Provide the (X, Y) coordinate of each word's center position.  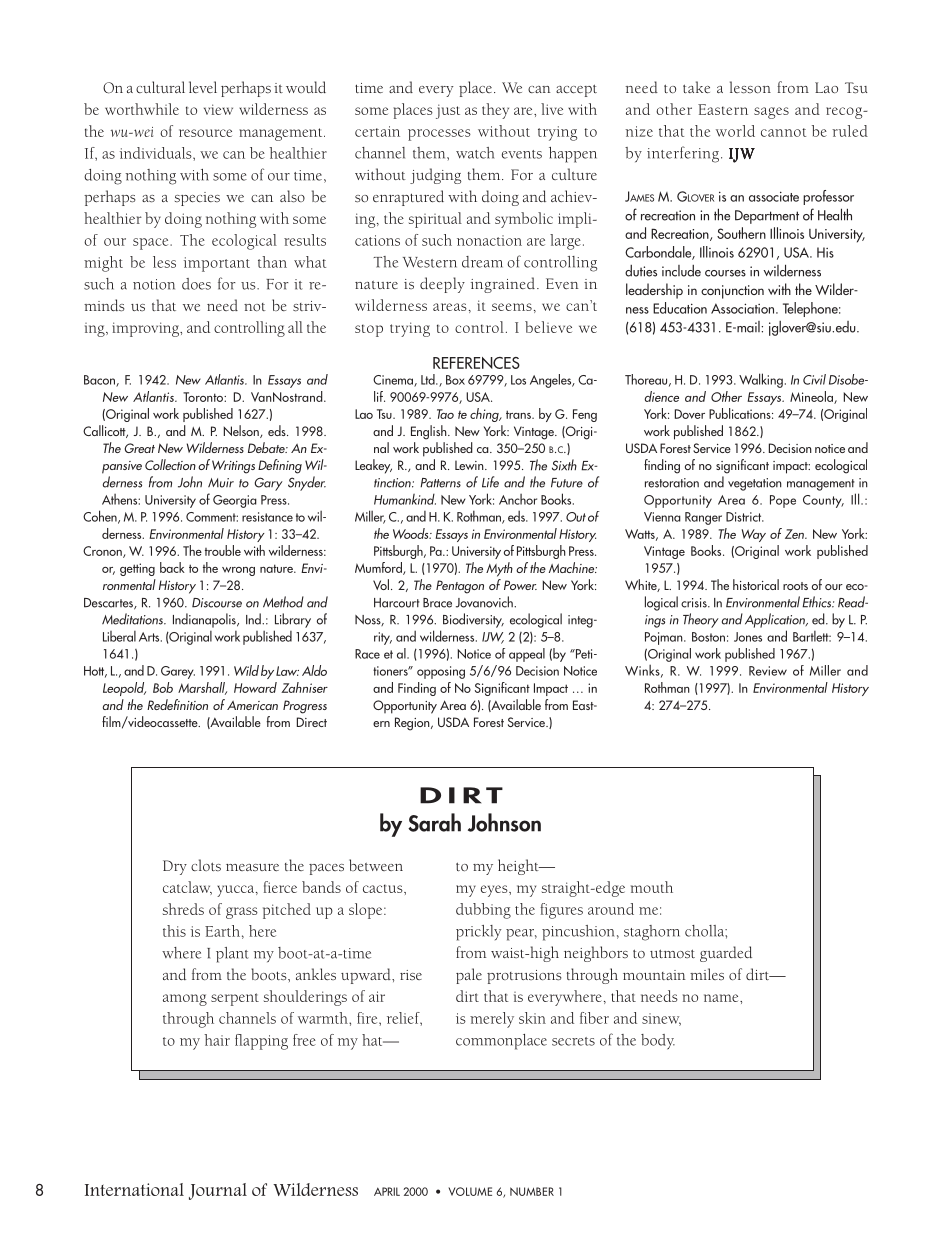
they (495, 111)
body (658, 1042)
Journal (218, 1191)
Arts (150, 637)
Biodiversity (473, 620)
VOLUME (470, 1191)
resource (205, 133)
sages (771, 113)
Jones (748, 637)
